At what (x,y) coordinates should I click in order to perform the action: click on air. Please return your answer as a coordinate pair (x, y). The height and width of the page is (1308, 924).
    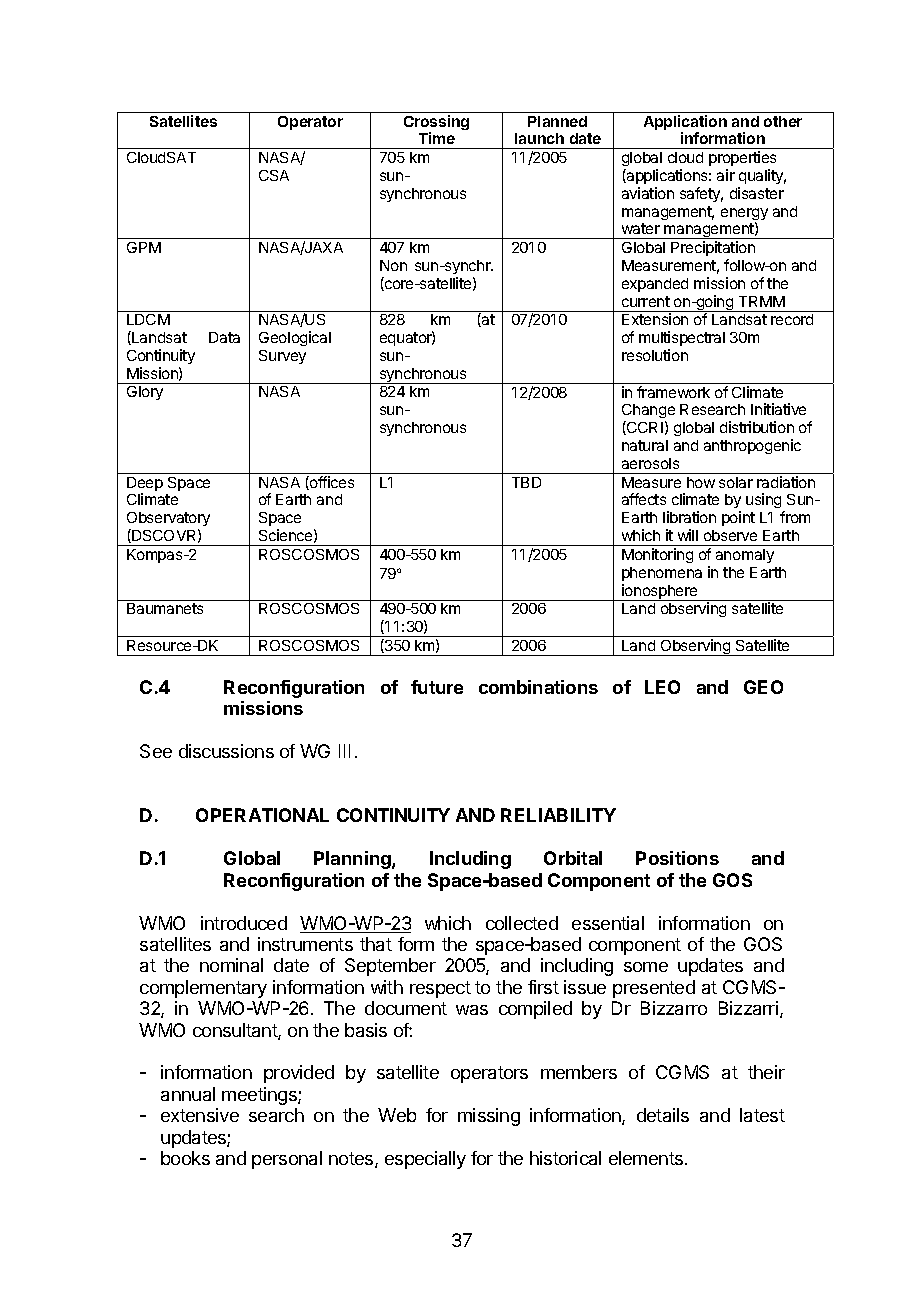
    Looking at the image, I should click on (726, 175).
